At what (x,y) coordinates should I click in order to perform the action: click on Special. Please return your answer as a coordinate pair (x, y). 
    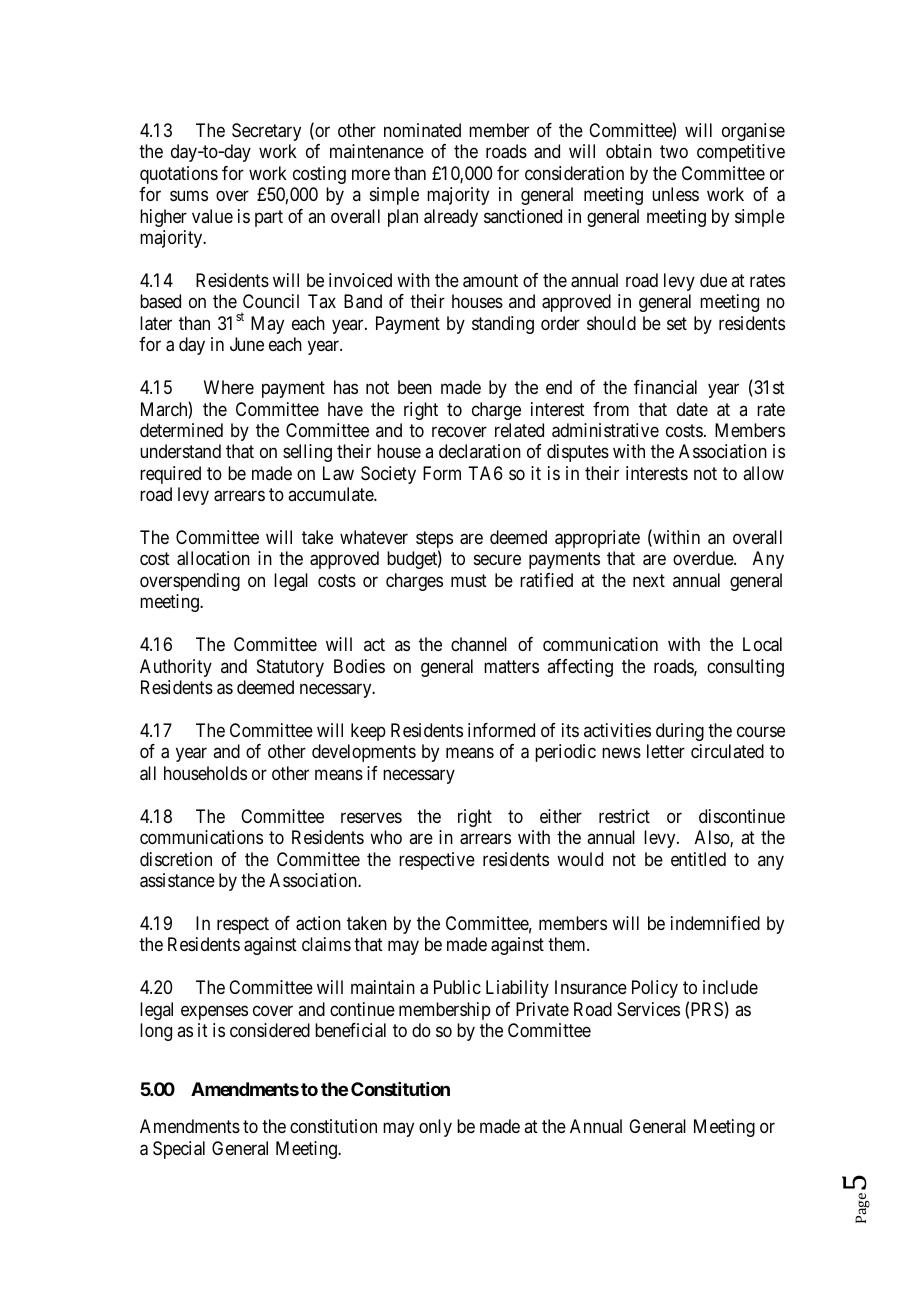
    Looking at the image, I should click on (179, 1150).
